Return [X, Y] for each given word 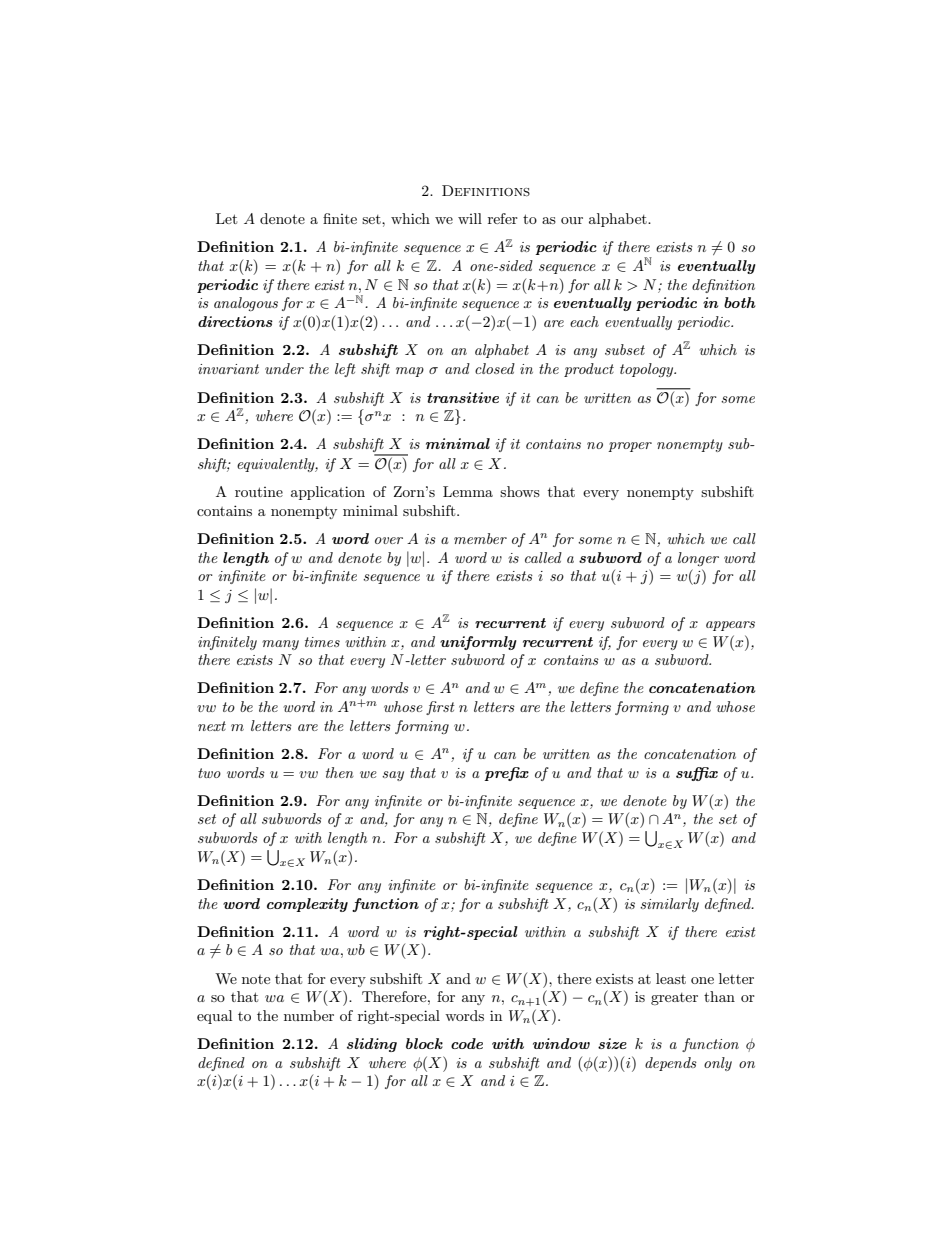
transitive [463, 397]
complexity [307, 905]
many [280, 645]
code [467, 1043]
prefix [506, 774]
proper [630, 447]
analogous [246, 304]
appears [730, 626]
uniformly [478, 643]
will [470, 218]
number [309, 1015]
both [740, 302]
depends [671, 1064]
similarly [669, 905]
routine [259, 492]
